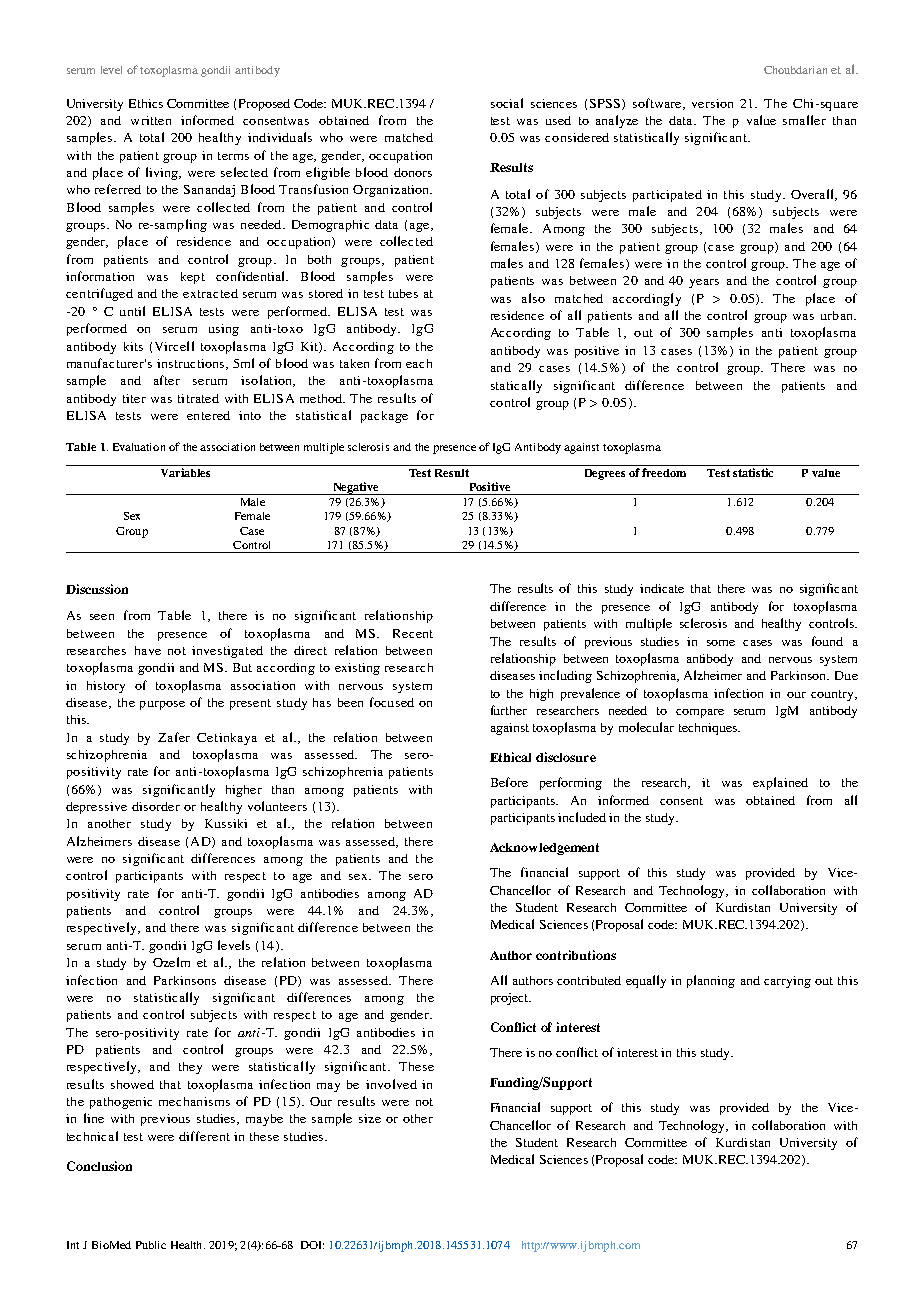 The image size is (924, 1308). What do you see at coordinates (190, 1068) in the screenshot?
I see `they` at bounding box center [190, 1068].
